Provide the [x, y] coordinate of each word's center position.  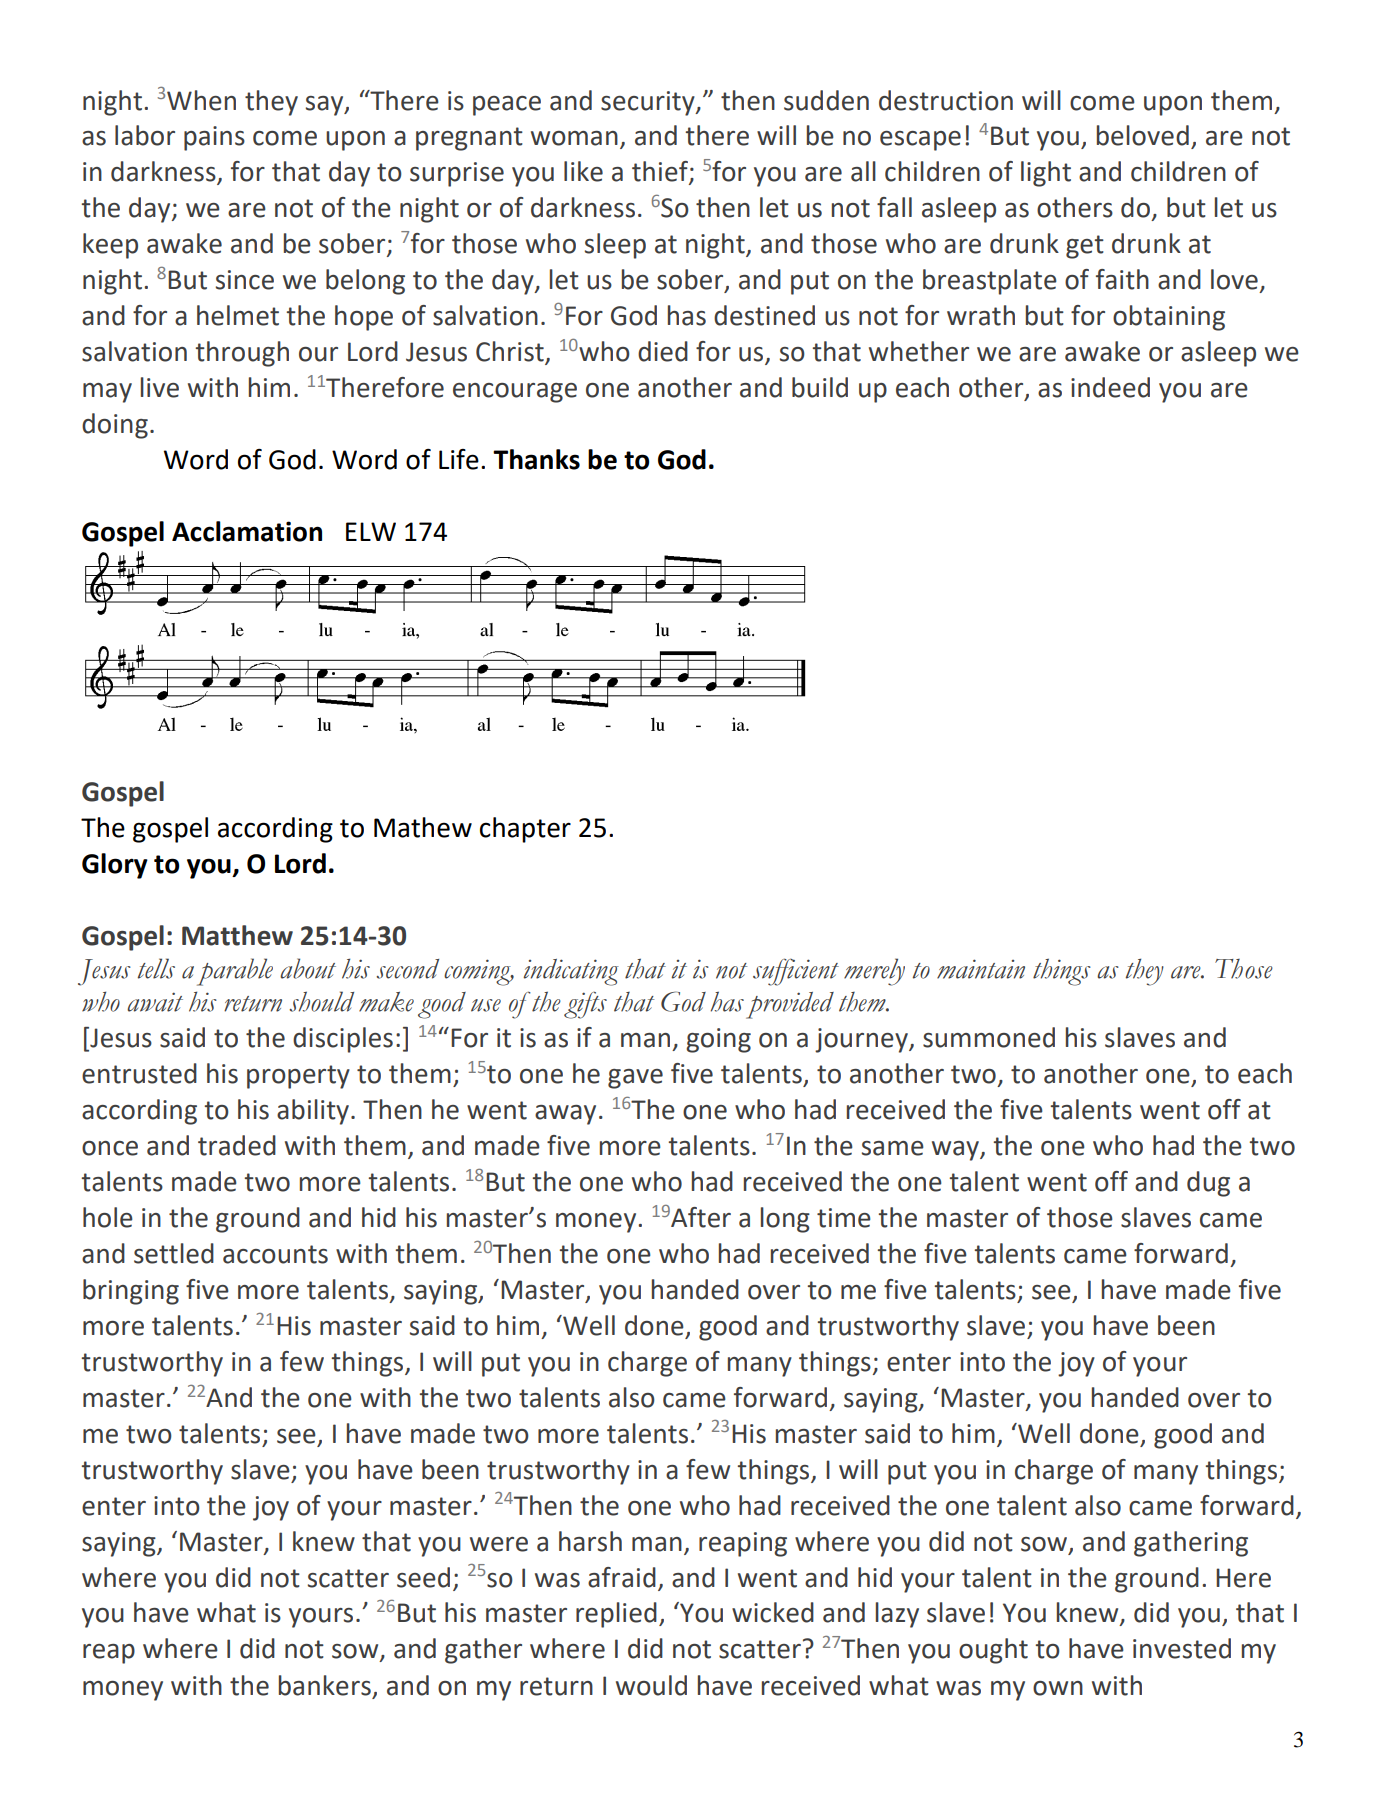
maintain [981, 969]
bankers [325, 1685]
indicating [571, 972]
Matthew [237, 935]
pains [214, 138]
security [649, 103]
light [1046, 174]
